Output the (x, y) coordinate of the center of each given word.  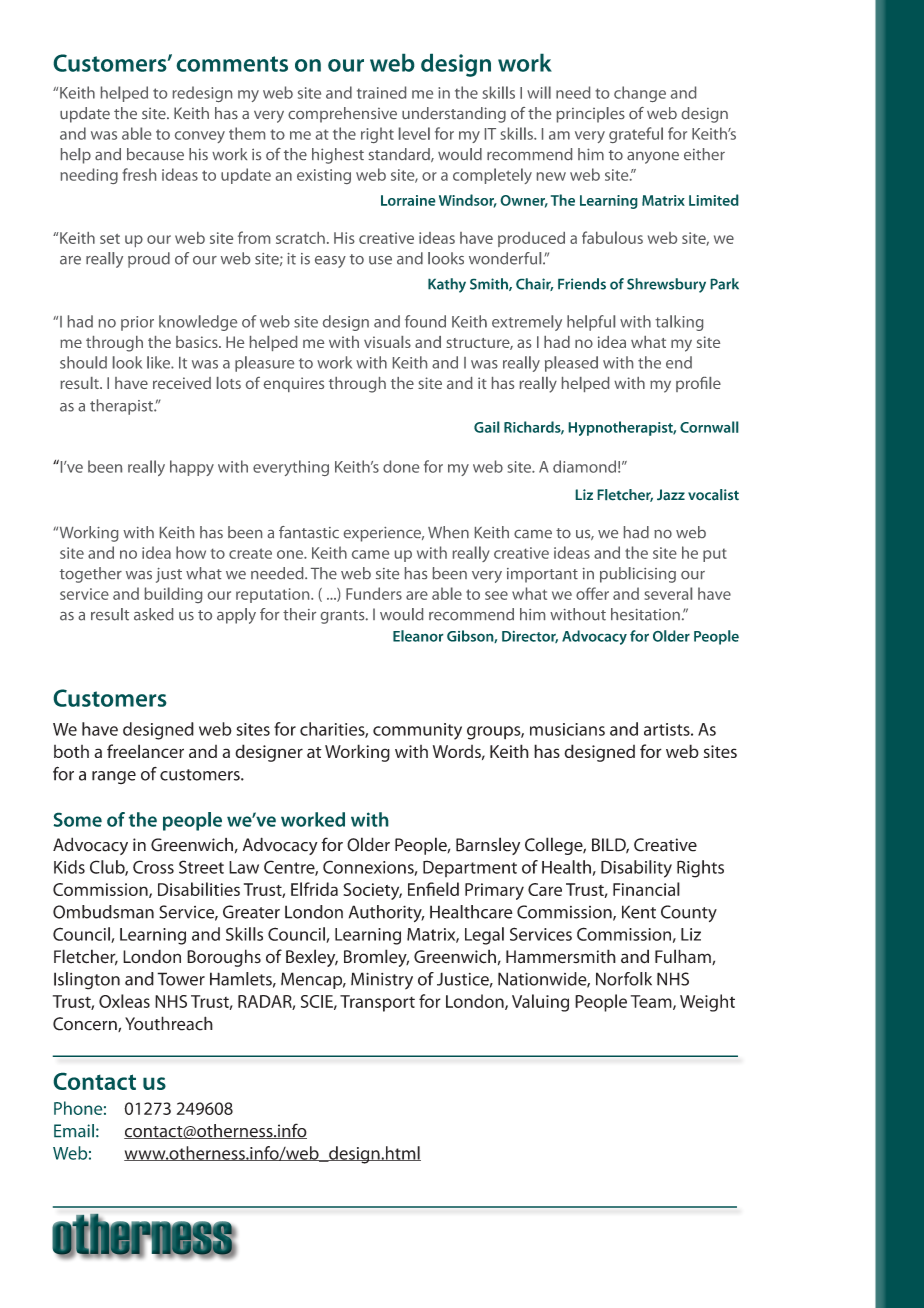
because (155, 154)
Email (74, 1131)
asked (153, 614)
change (640, 94)
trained (381, 92)
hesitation (645, 614)
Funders (374, 593)
